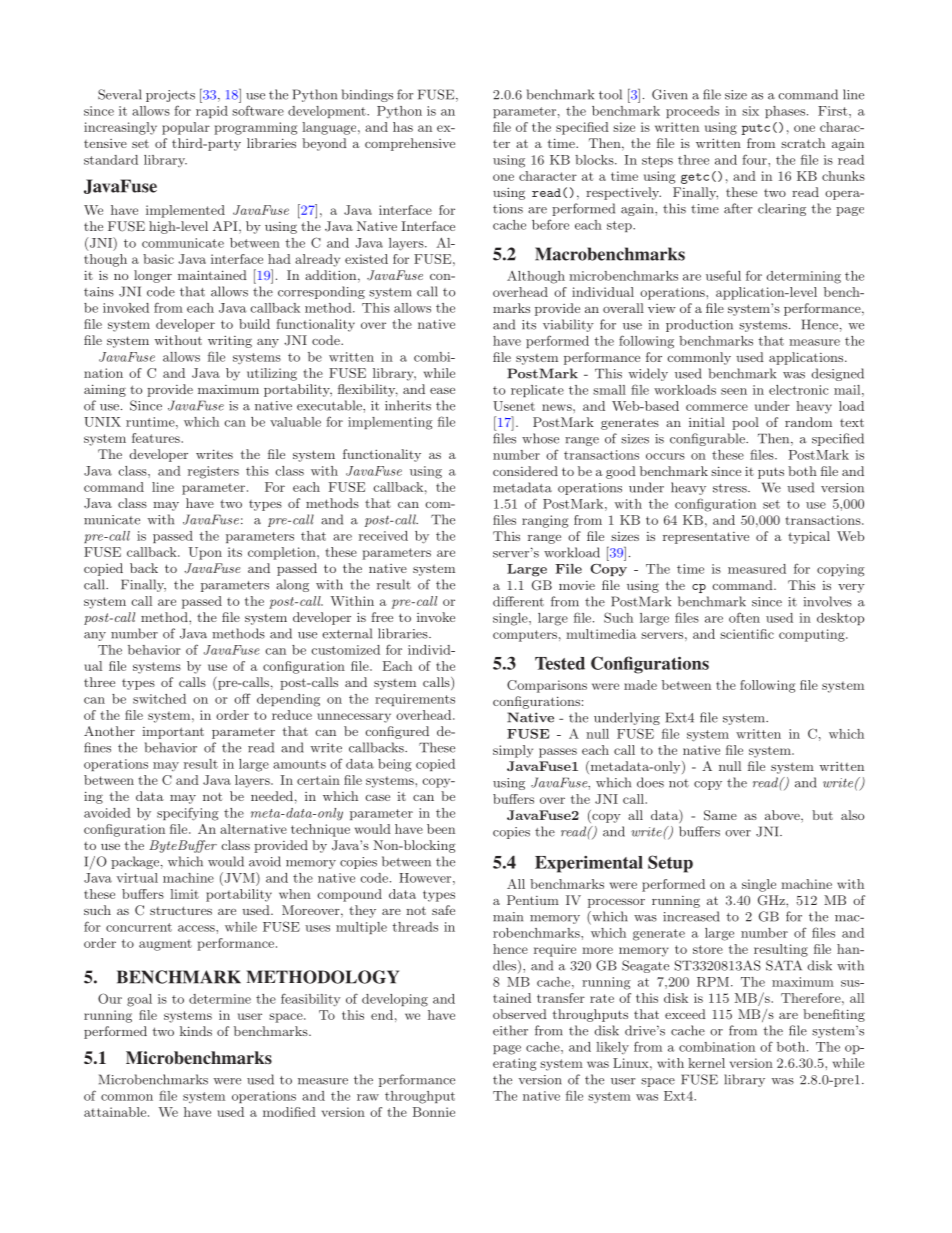 Image resolution: width=952 pixels, height=1233 pixels. What do you see at coordinates (196, 1031) in the screenshot?
I see `kinds` at bounding box center [196, 1031].
